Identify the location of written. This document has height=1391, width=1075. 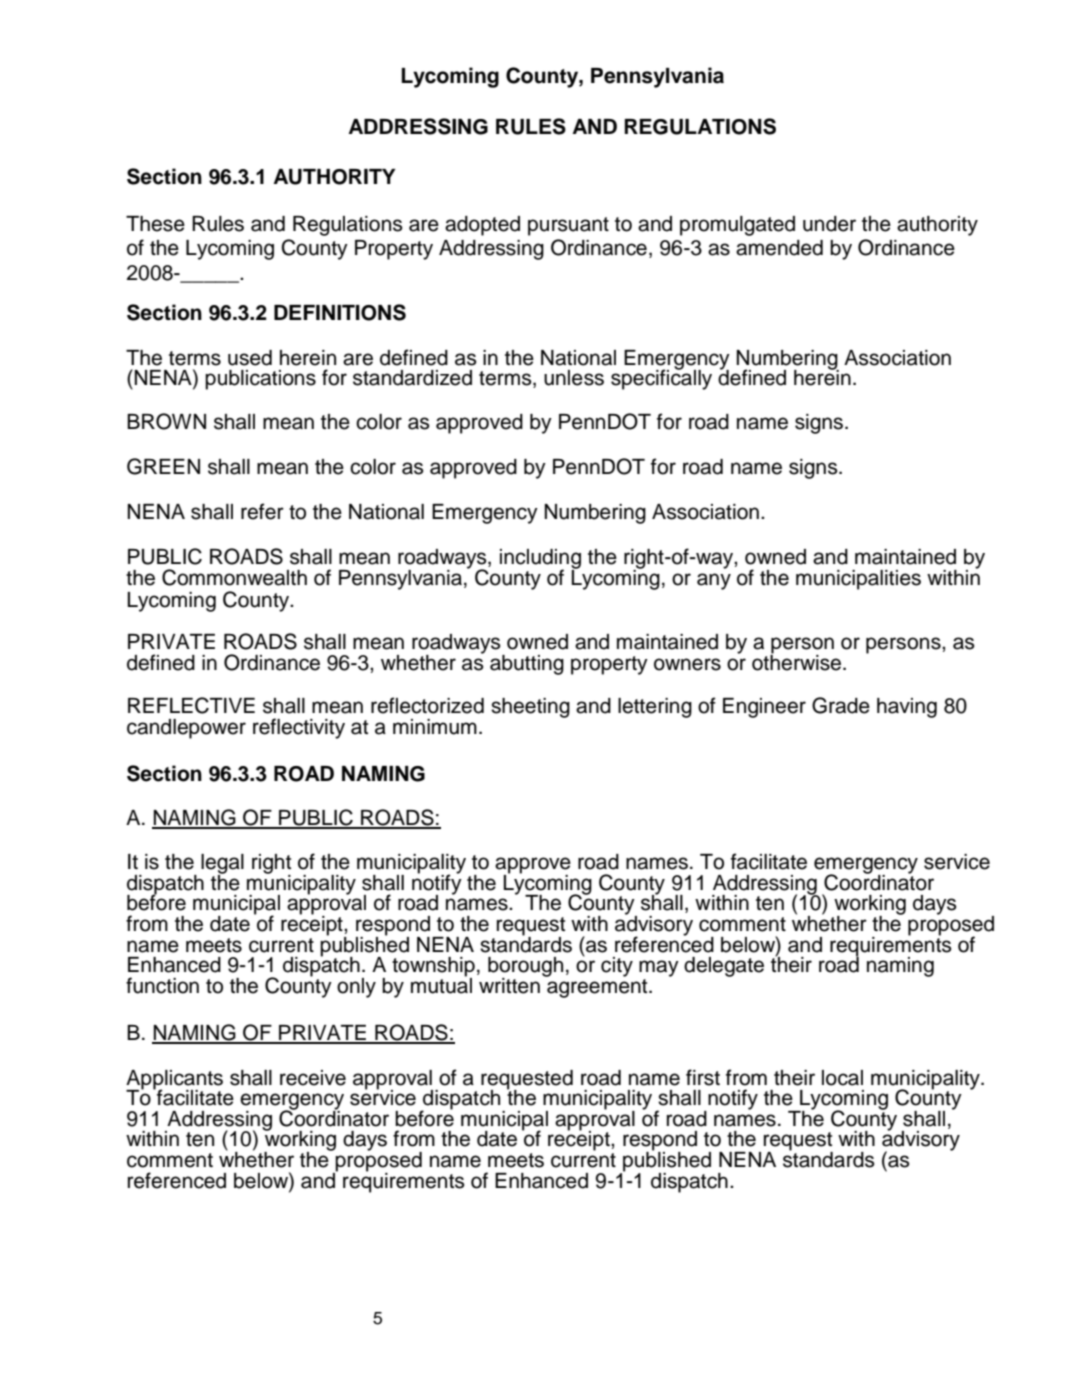
(509, 986).
